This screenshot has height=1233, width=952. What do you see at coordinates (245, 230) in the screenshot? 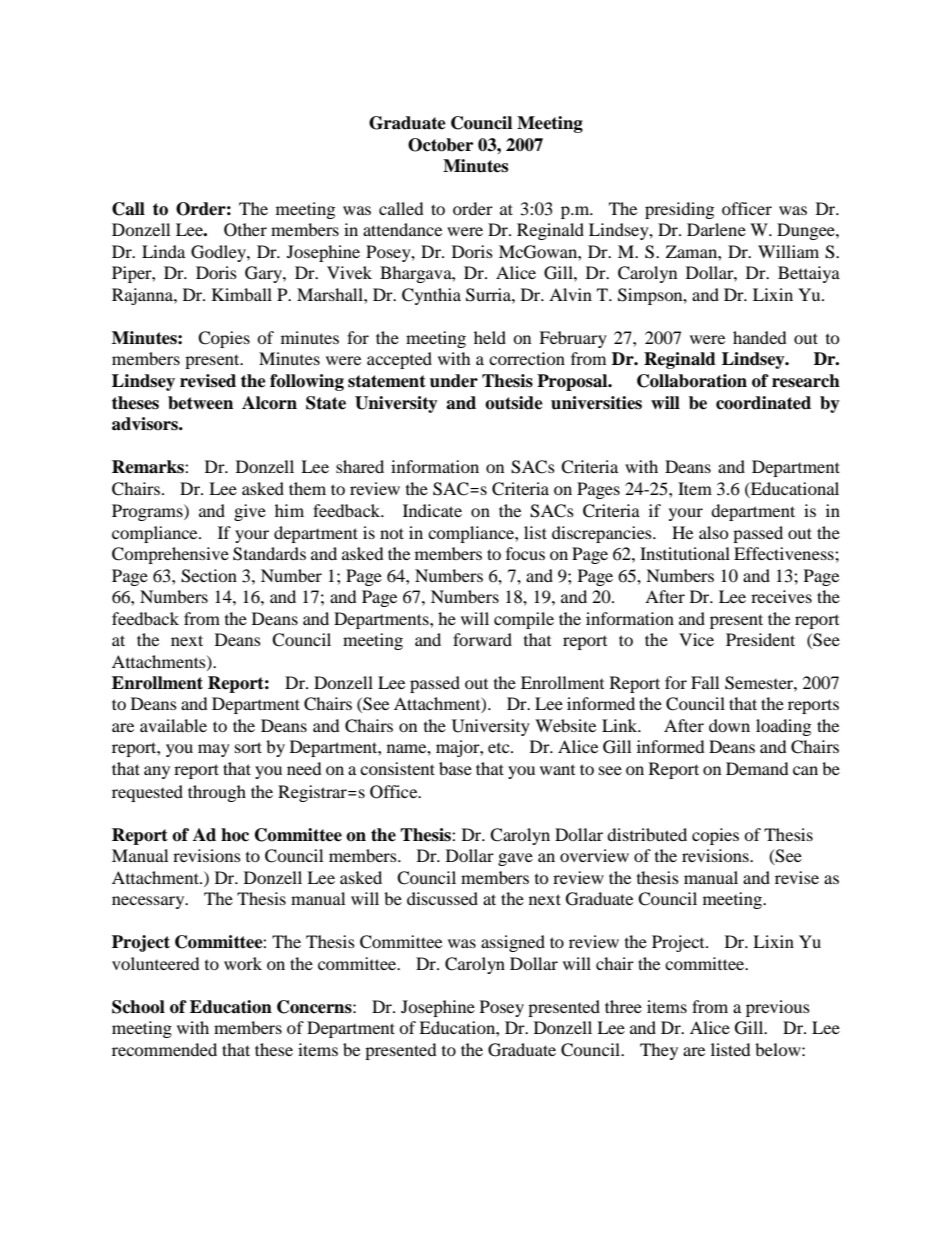
I see `Other` at bounding box center [245, 230].
